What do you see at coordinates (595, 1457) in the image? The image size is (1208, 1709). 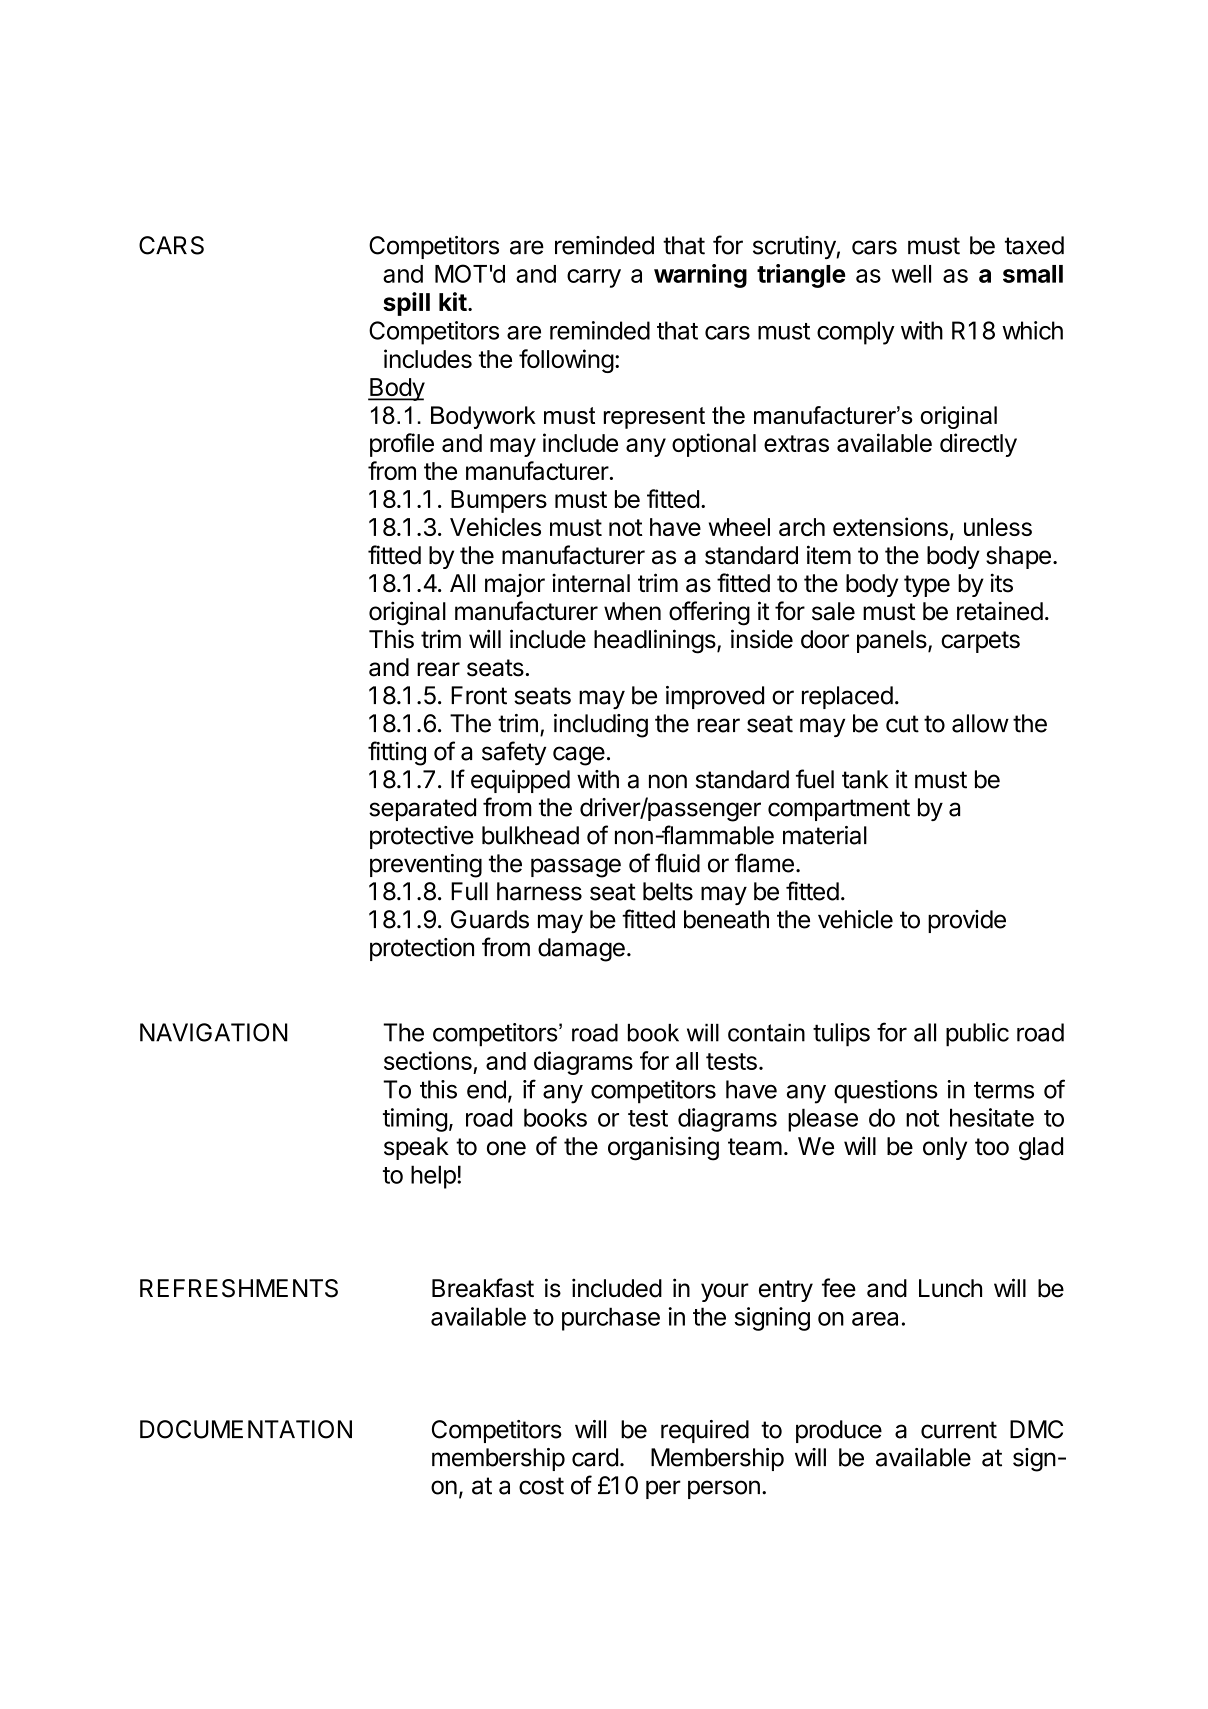 I see `card` at bounding box center [595, 1457].
